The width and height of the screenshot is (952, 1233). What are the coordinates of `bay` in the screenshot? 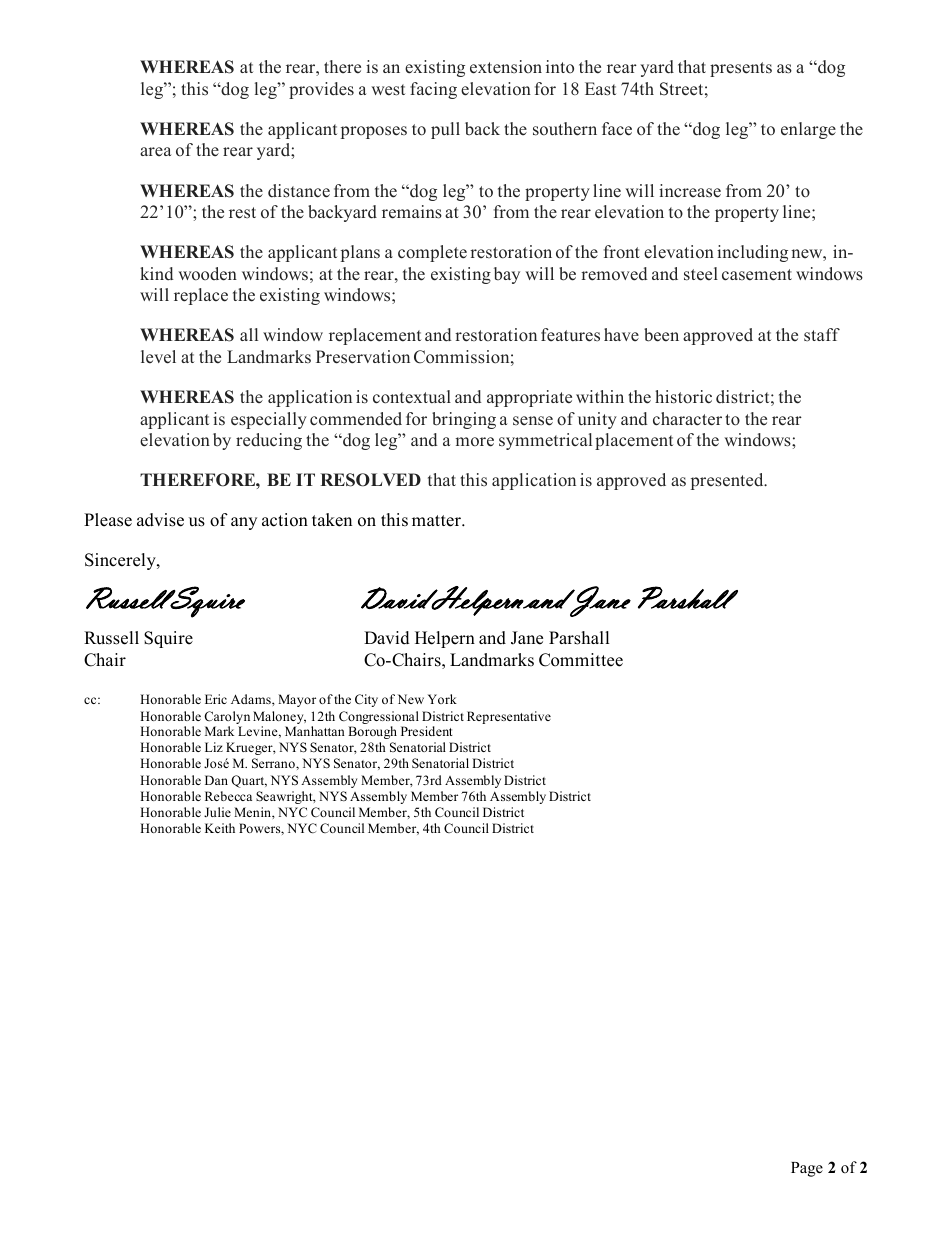 It's located at (507, 275).
